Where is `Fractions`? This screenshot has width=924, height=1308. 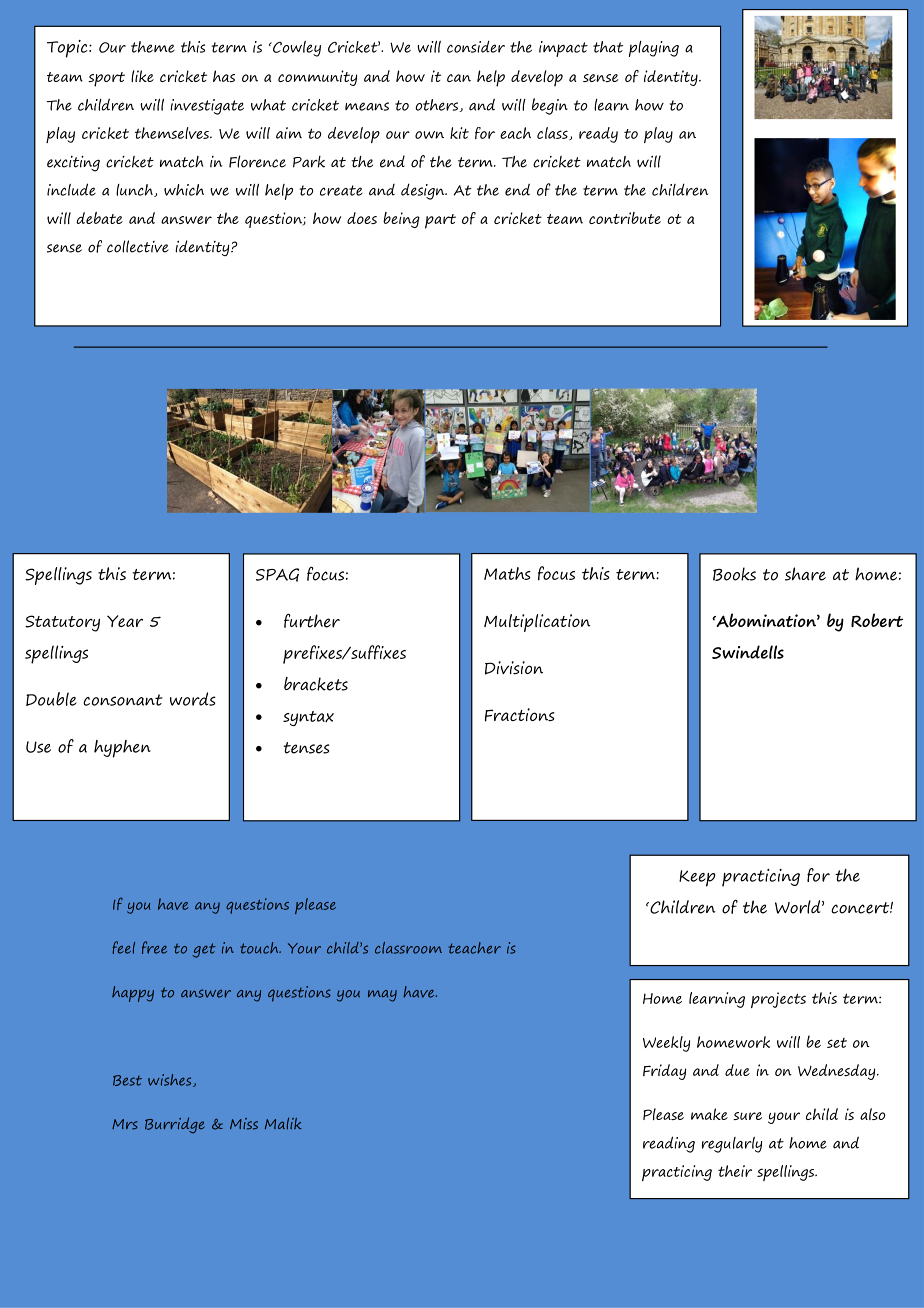
Fractions is located at coordinates (519, 715).
